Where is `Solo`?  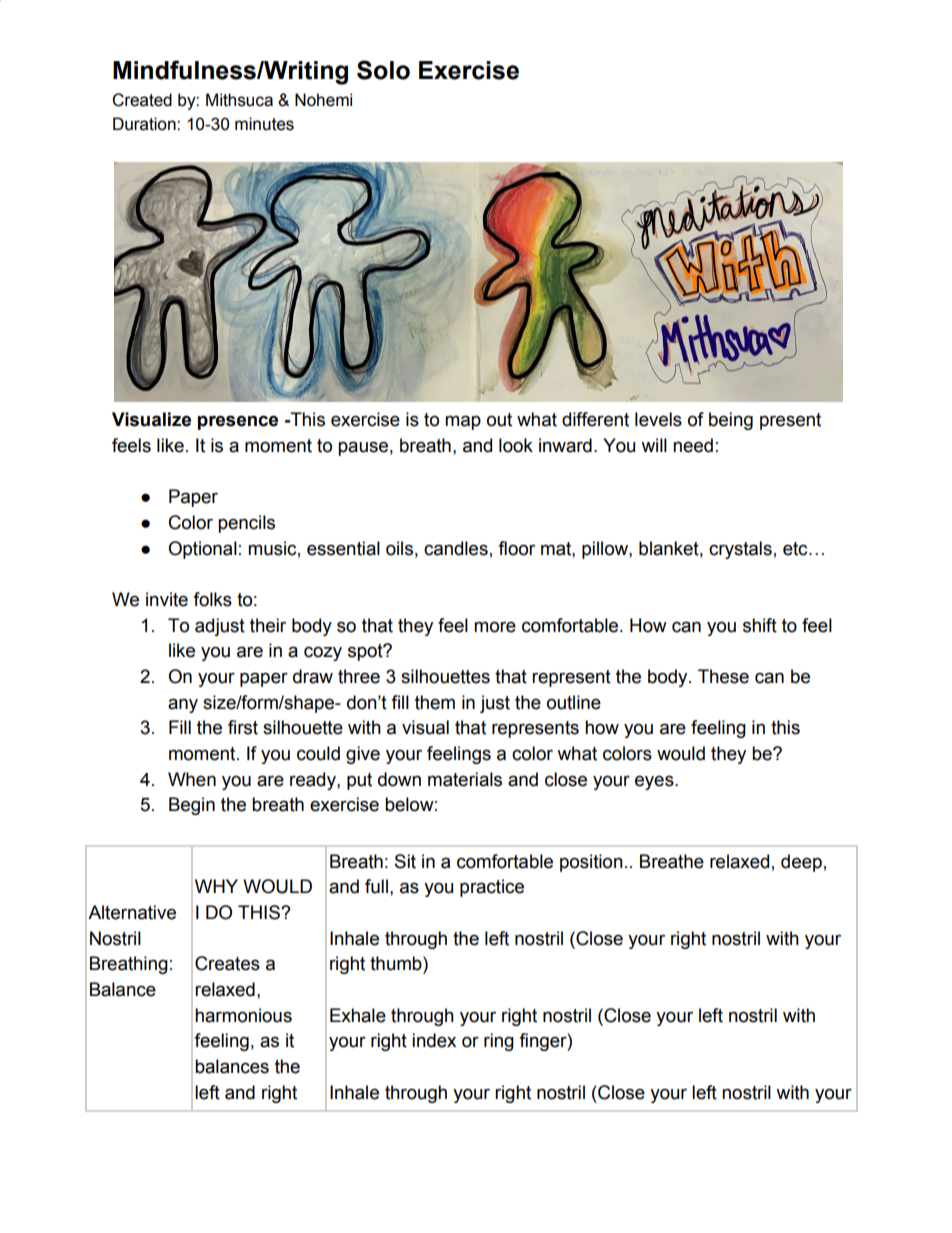
Solo is located at coordinates (383, 70).
